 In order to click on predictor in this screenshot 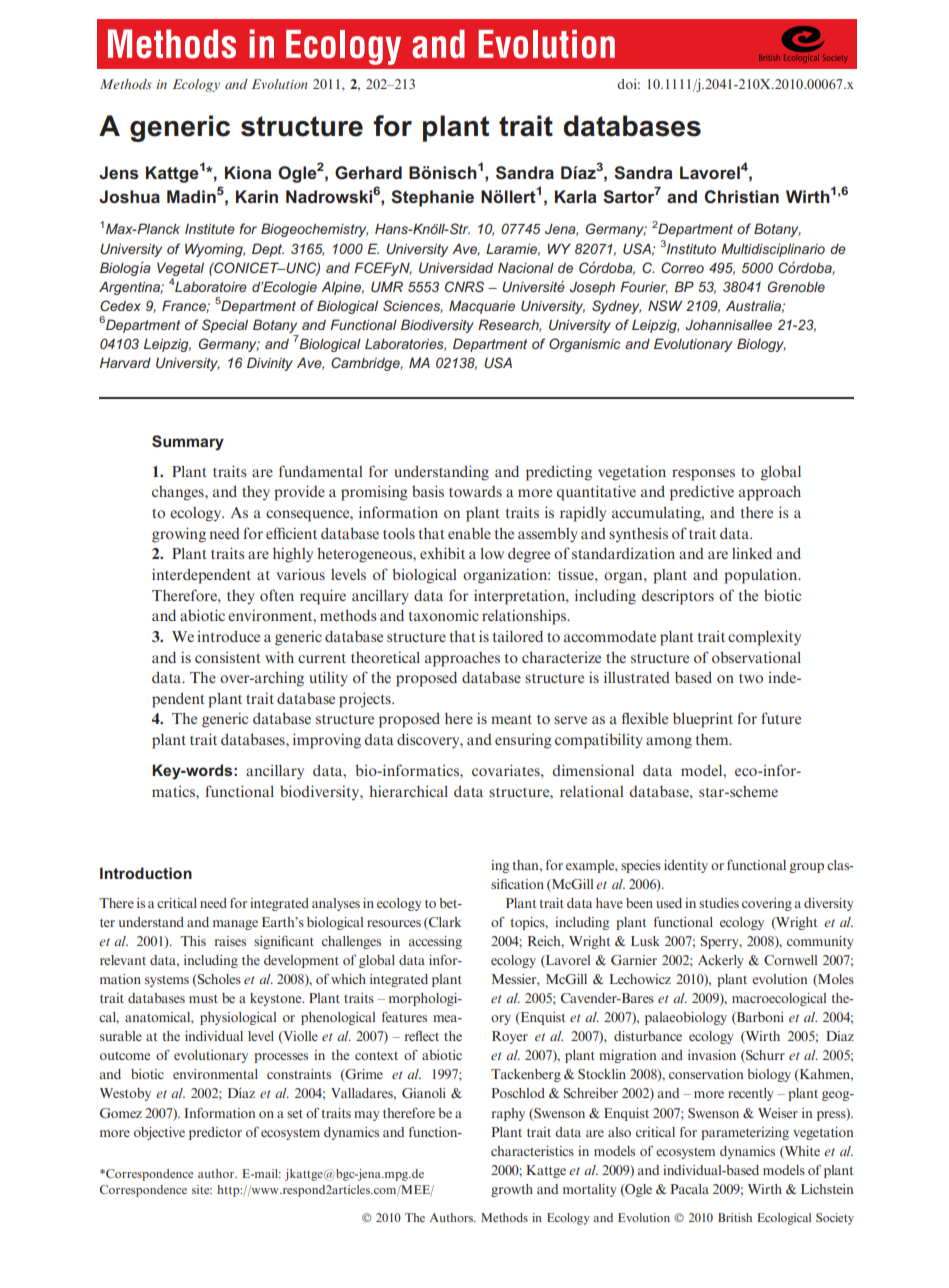, I will do `click(215, 1133)`.
